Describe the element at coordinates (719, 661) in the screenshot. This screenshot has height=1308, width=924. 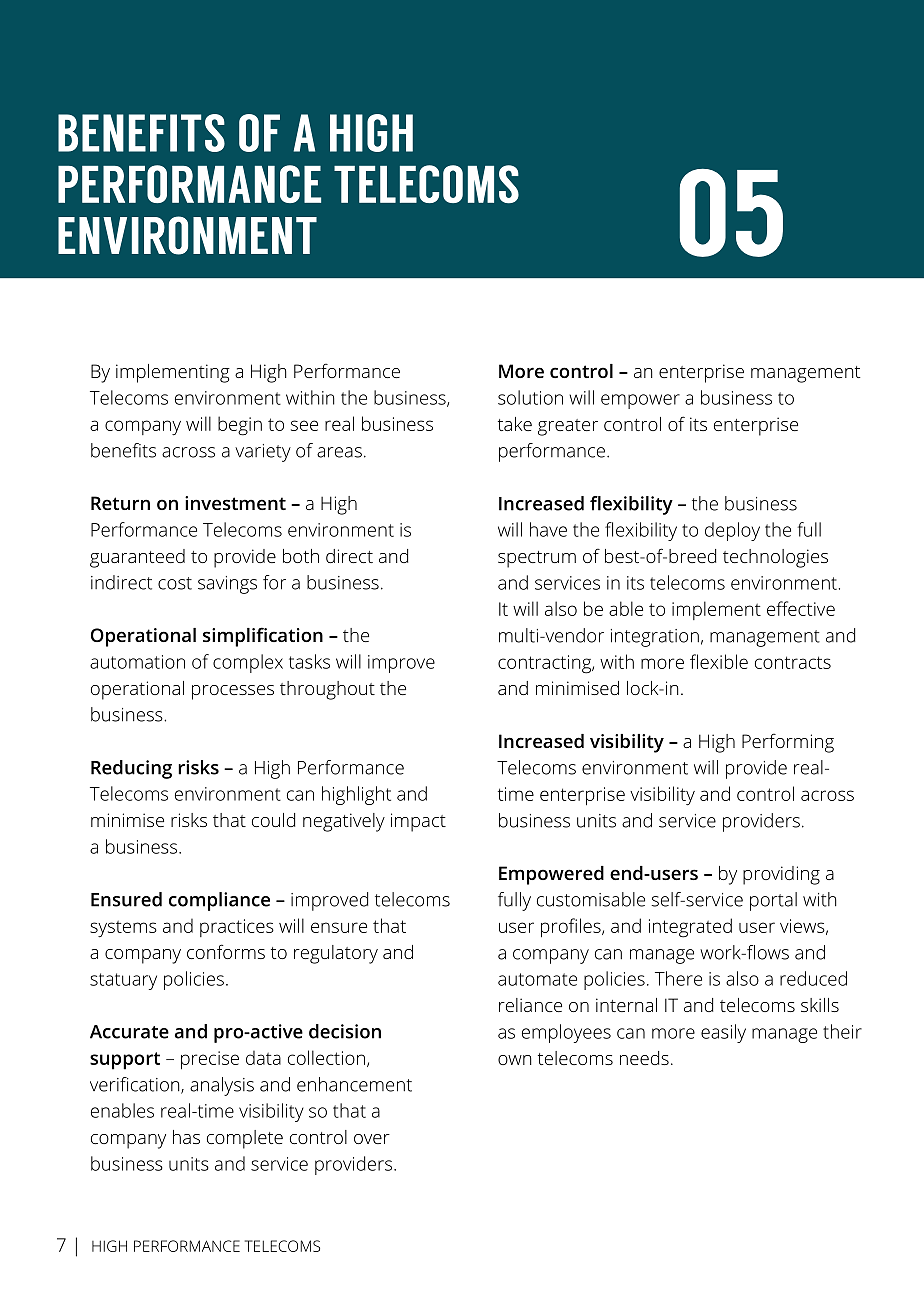
I see `flexible` at that location.
